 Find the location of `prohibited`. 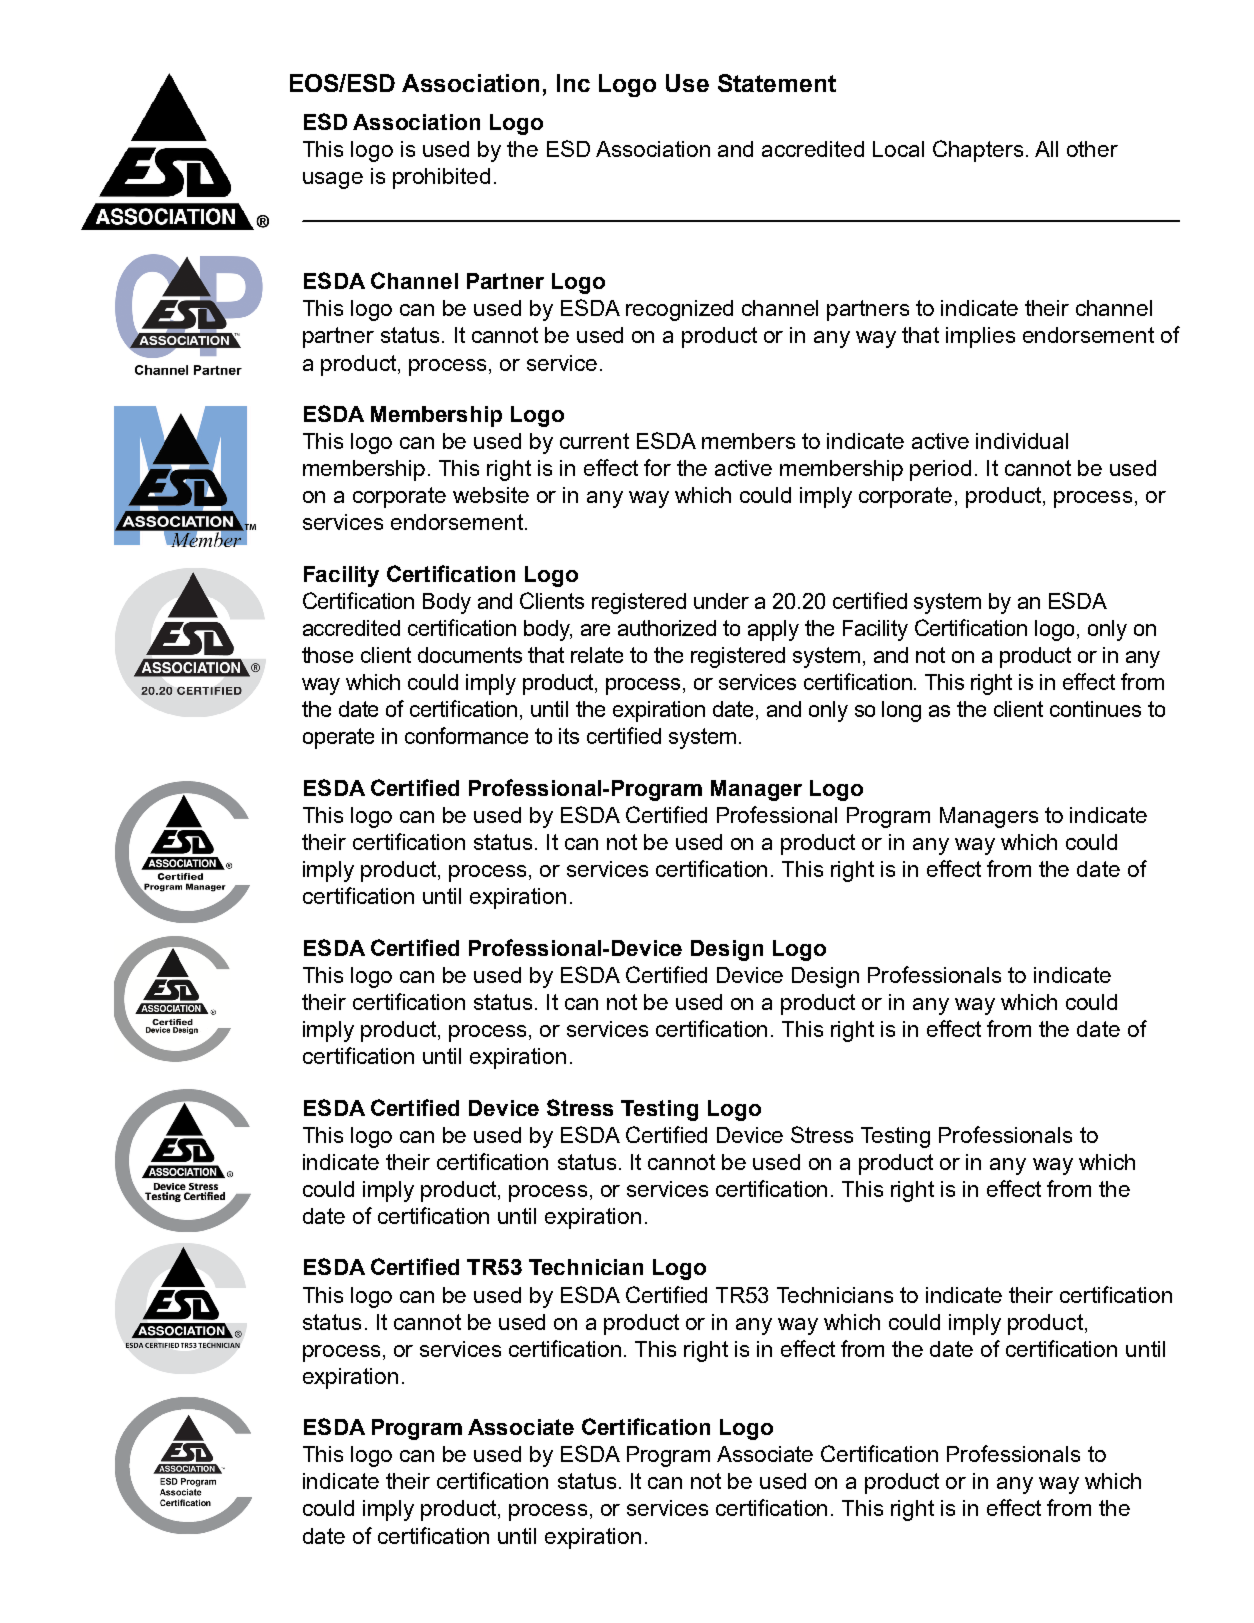

prohibited is located at coordinates (441, 178).
